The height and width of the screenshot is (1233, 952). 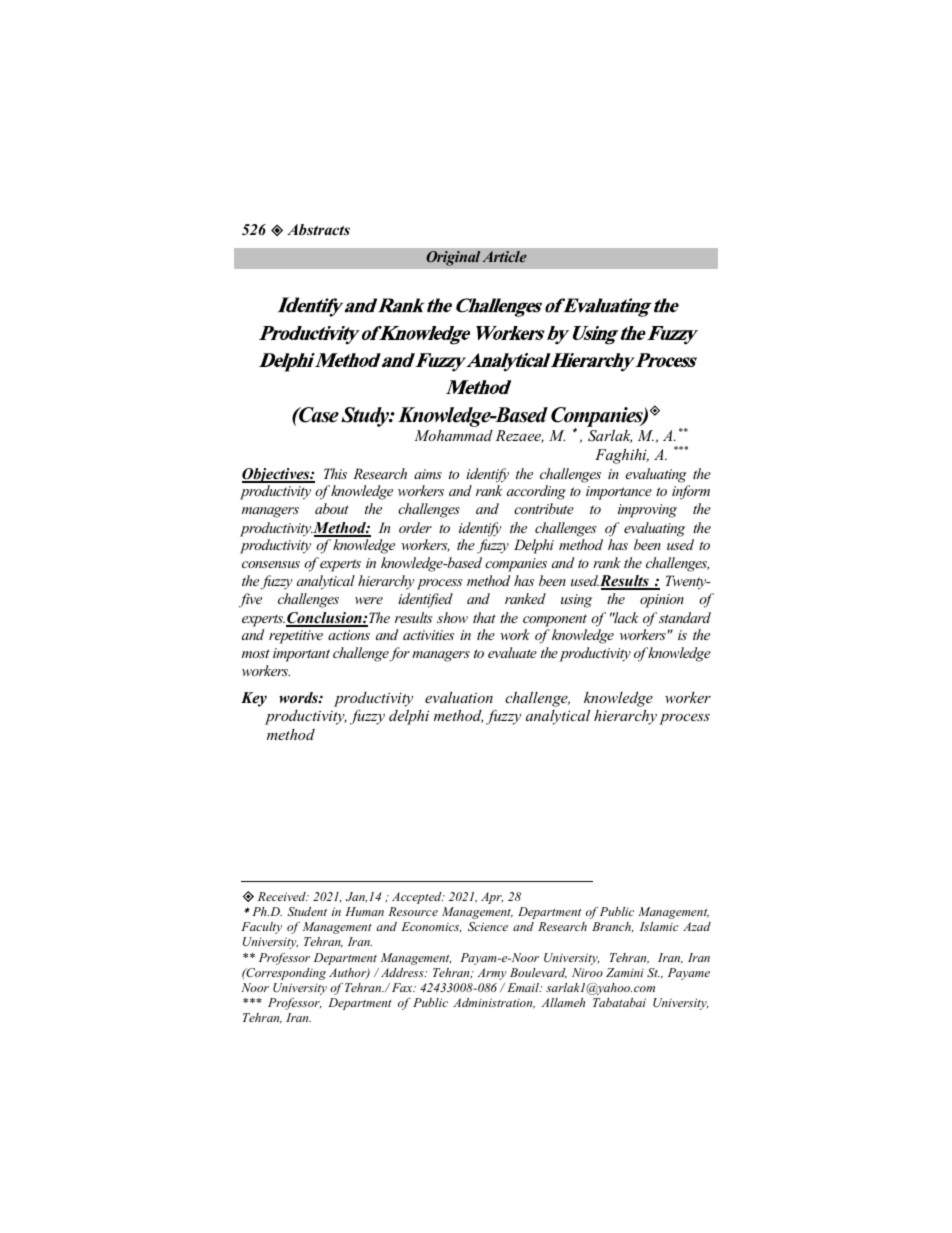 I want to click on Army, so click(x=492, y=974).
